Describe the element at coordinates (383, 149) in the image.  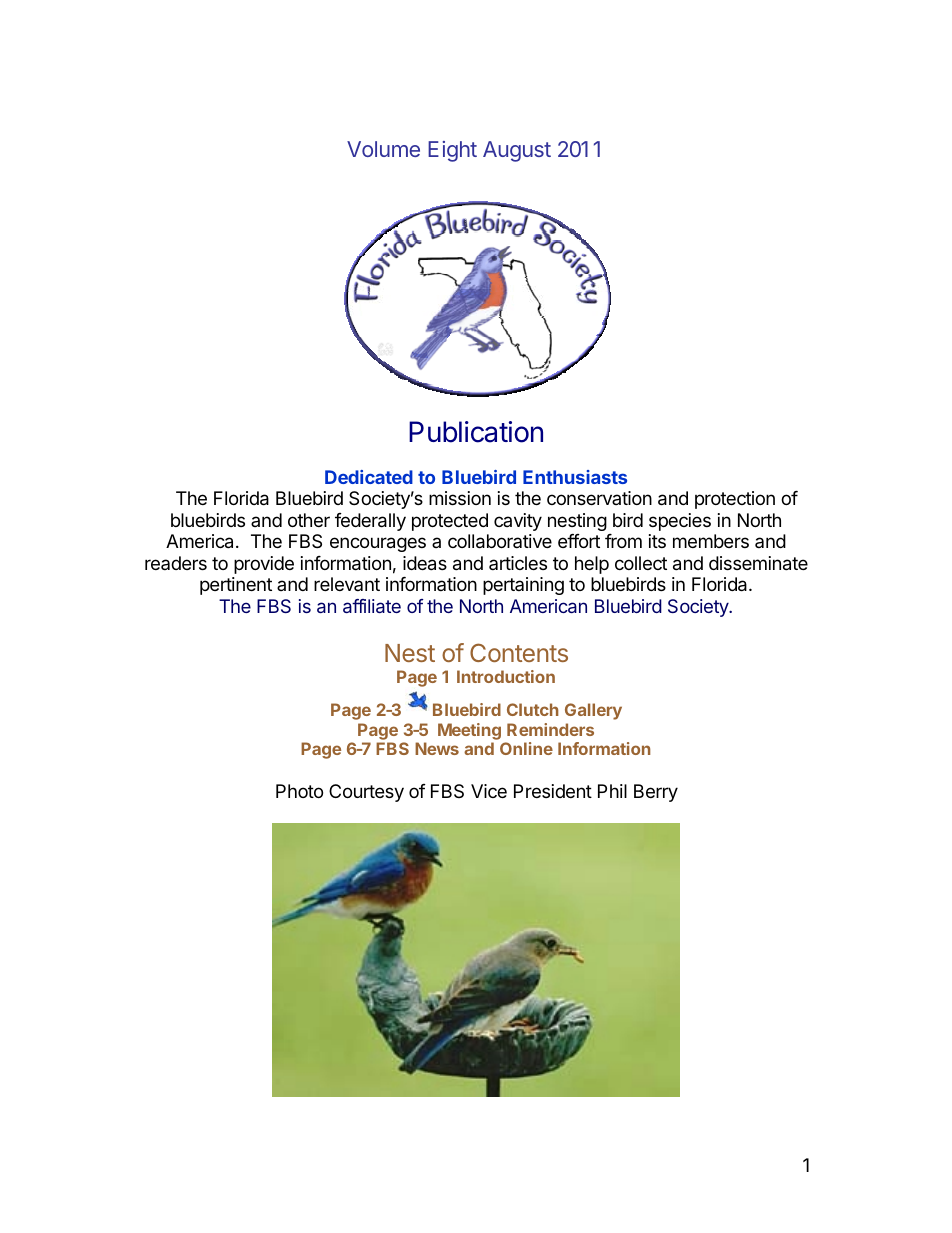
I see `Volume` at that location.
